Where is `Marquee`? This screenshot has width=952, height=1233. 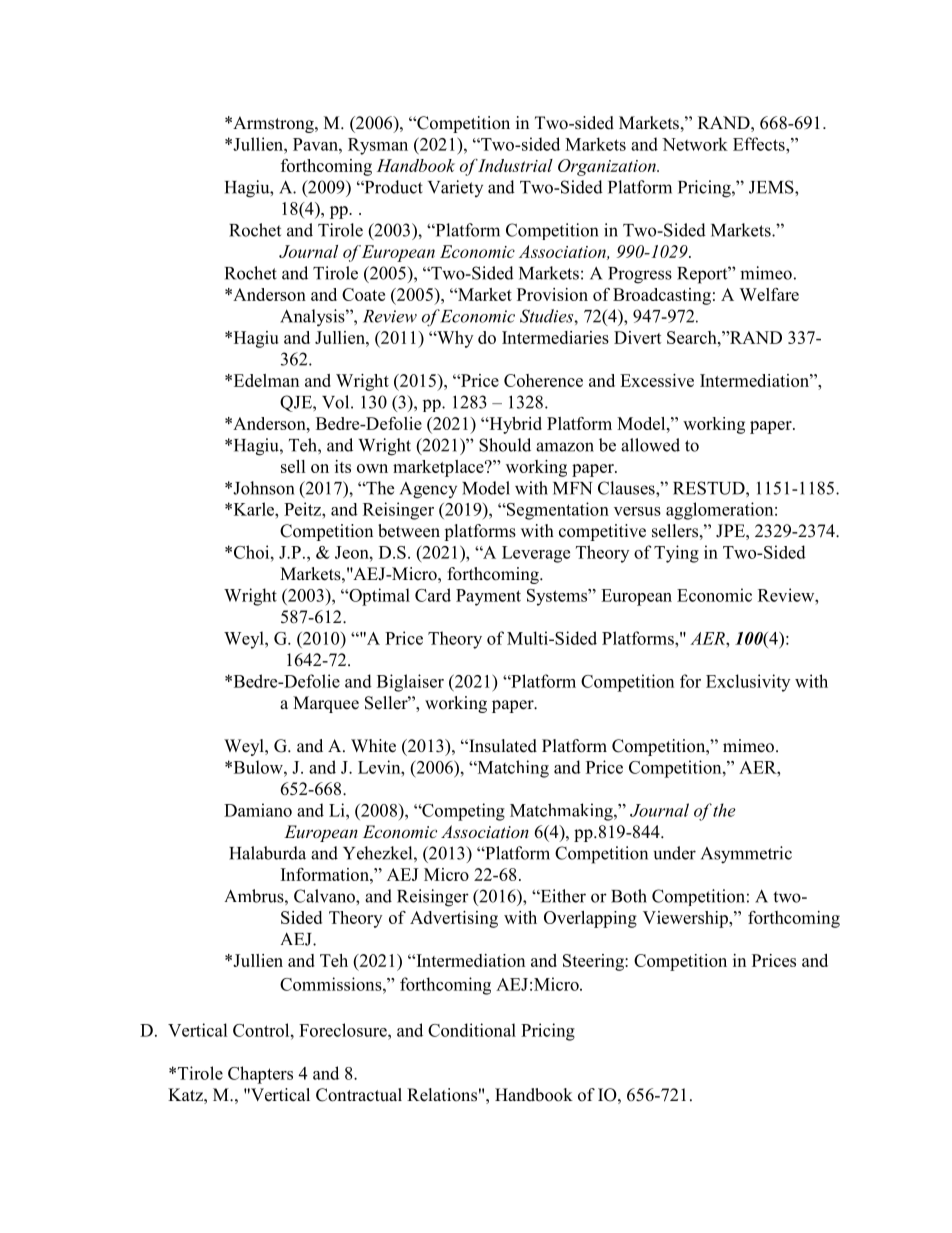
Marquee is located at coordinates (326, 704).
